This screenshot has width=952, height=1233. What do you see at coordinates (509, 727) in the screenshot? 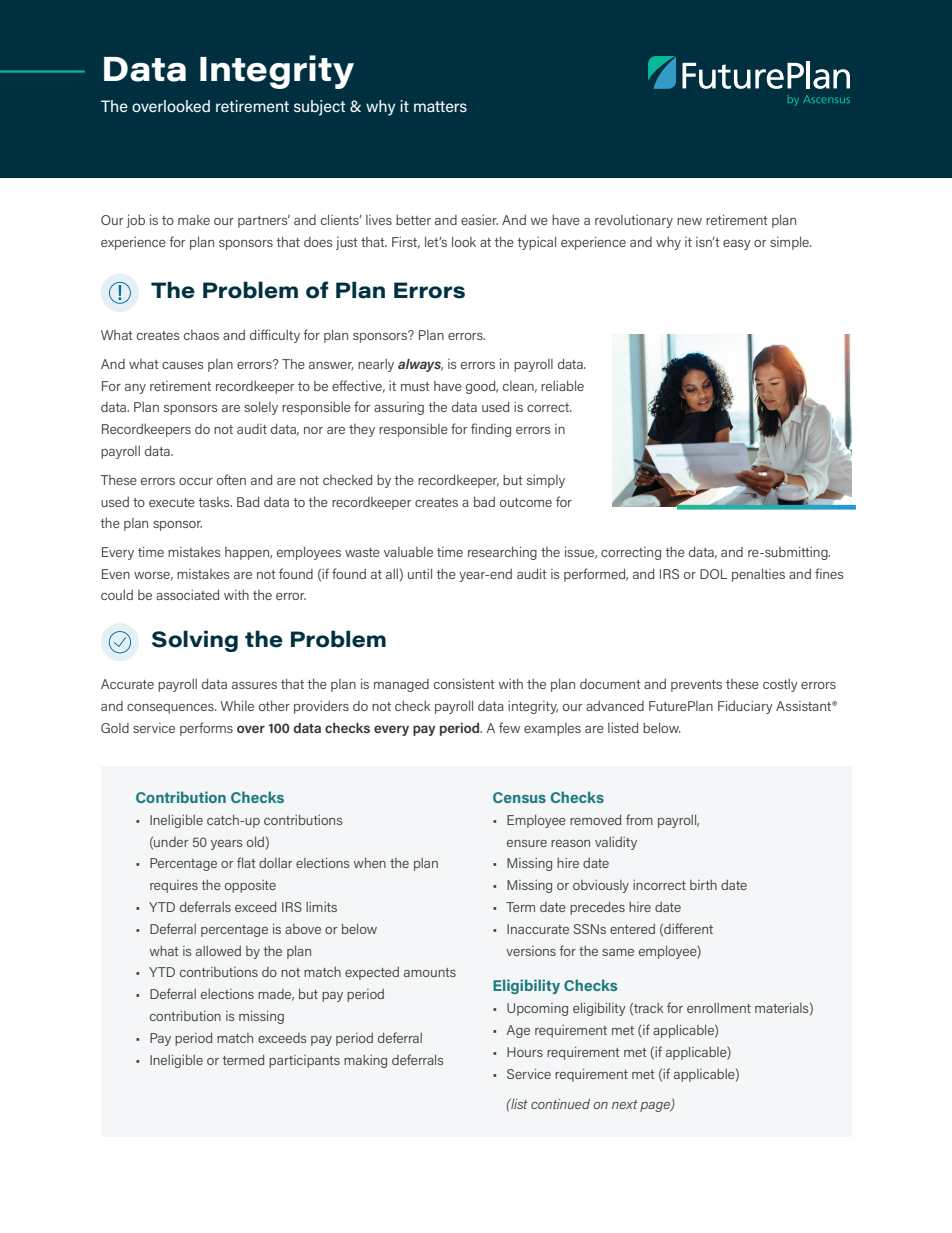
I see `few` at bounding box center [509, 727].
